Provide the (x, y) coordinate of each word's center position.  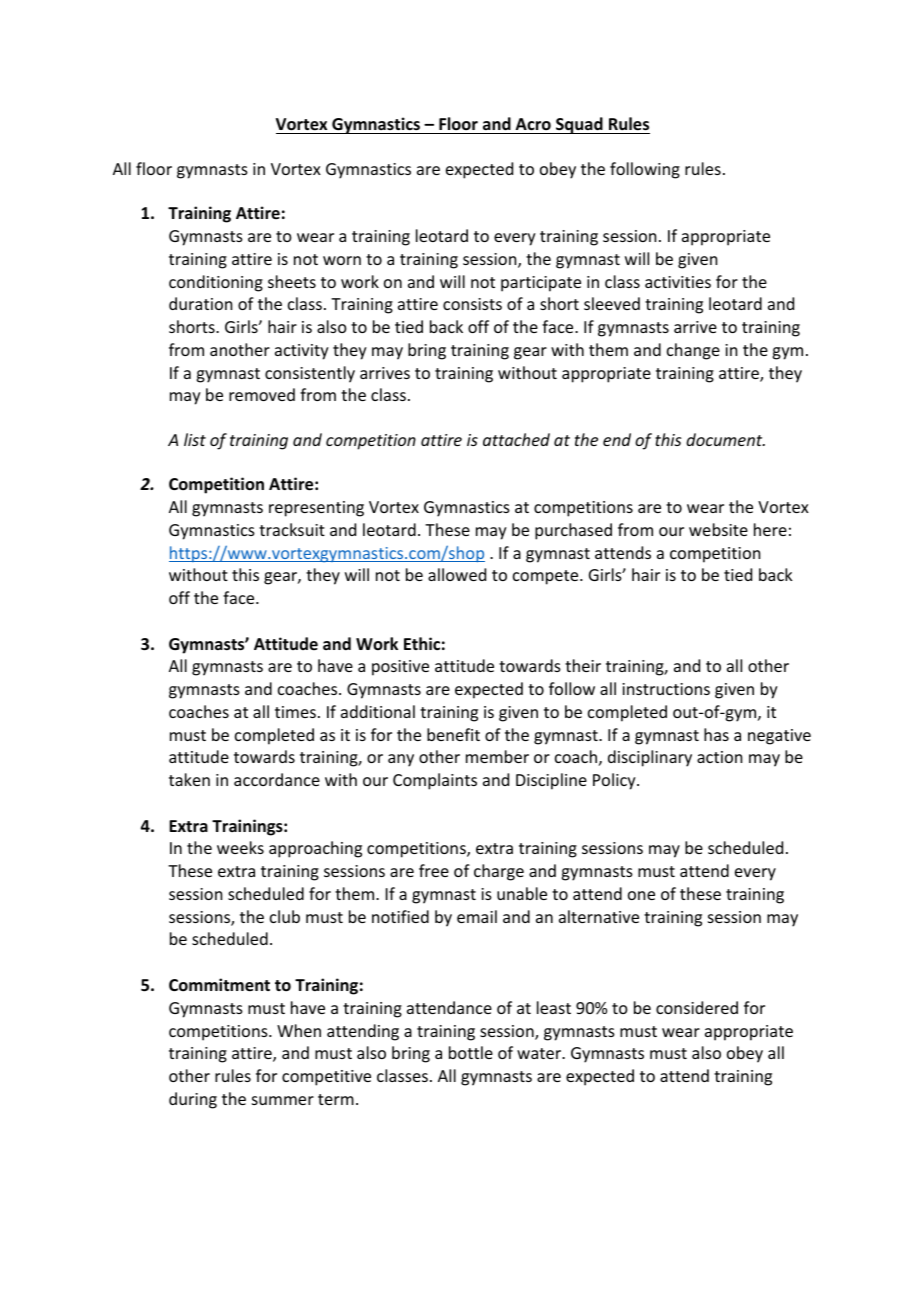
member (497, 756)
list (195, 439)
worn (342, 260)
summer (283, 1100)
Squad (579, 125)
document (725, 439)
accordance (277, 779)
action (719, 757)
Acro (533, 124)
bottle (471, 1052)
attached (516, 439)
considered (697, 1007)
